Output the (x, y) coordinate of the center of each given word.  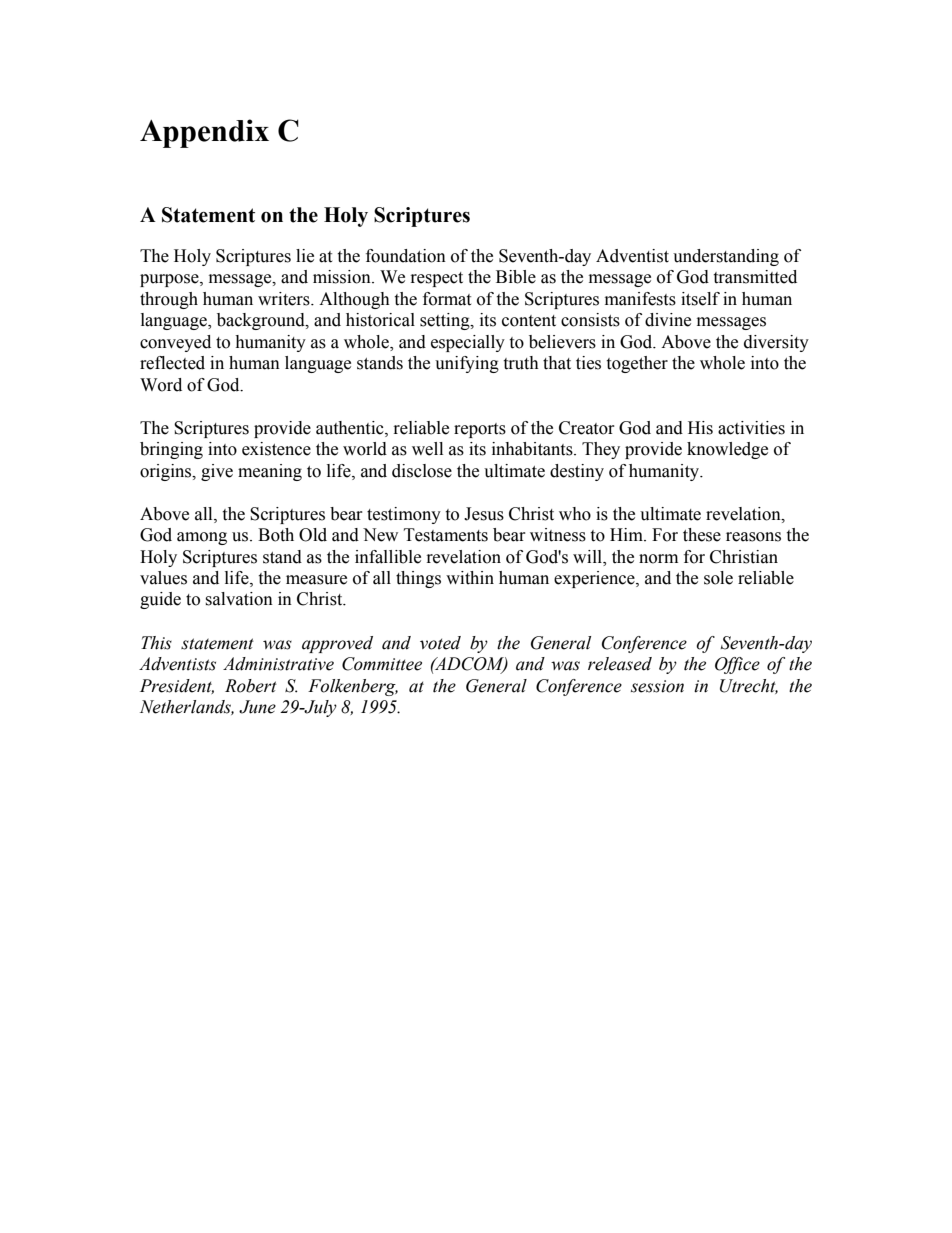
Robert (251, 686)
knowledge (727, 450)
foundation (406, 256)
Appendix (204, 133)
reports (480, 430)
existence (276, 449)
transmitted (755, 277)
